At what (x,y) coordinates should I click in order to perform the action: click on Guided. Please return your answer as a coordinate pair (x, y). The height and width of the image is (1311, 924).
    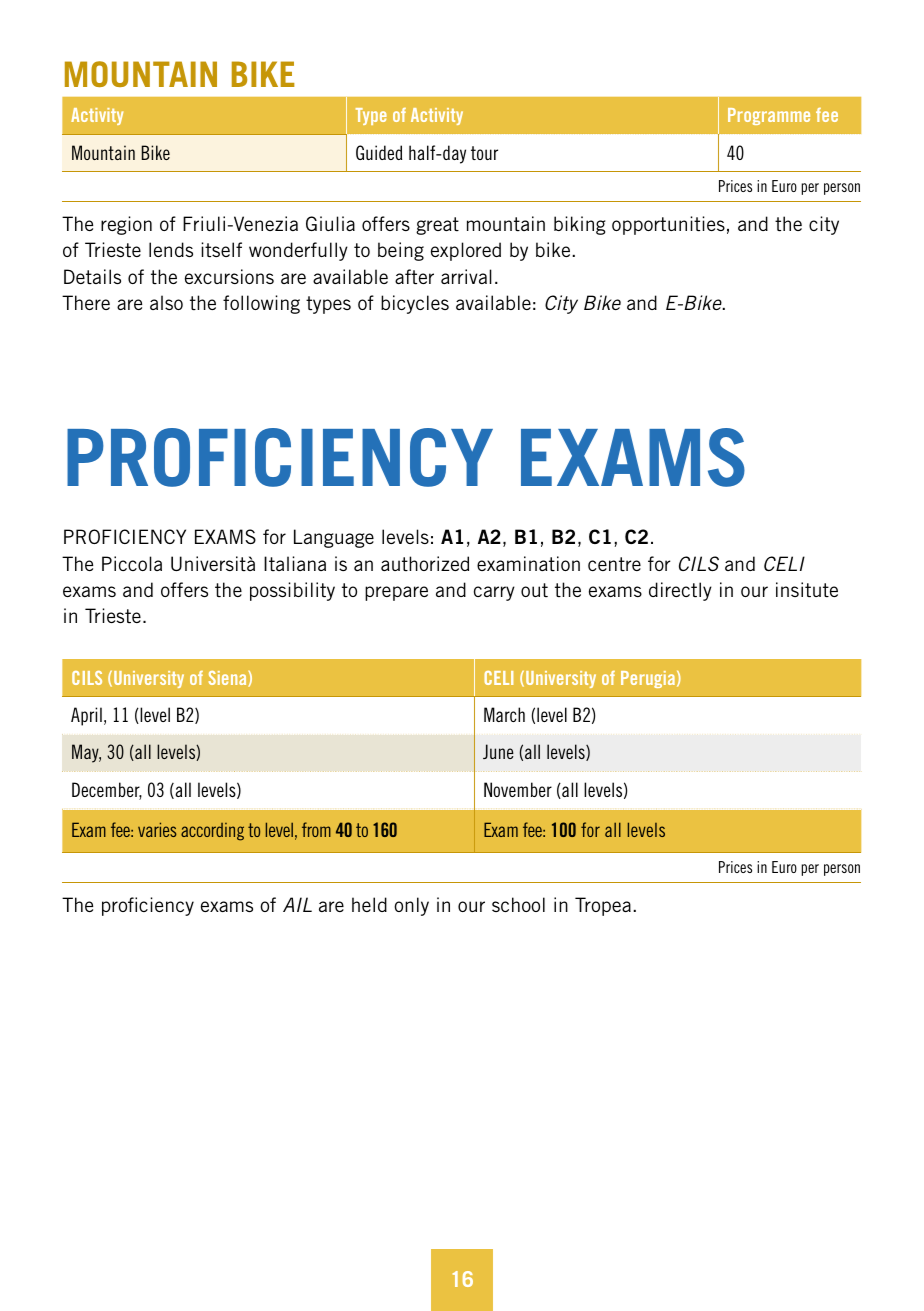
    Looking at the image, I should click on (379, 152).
